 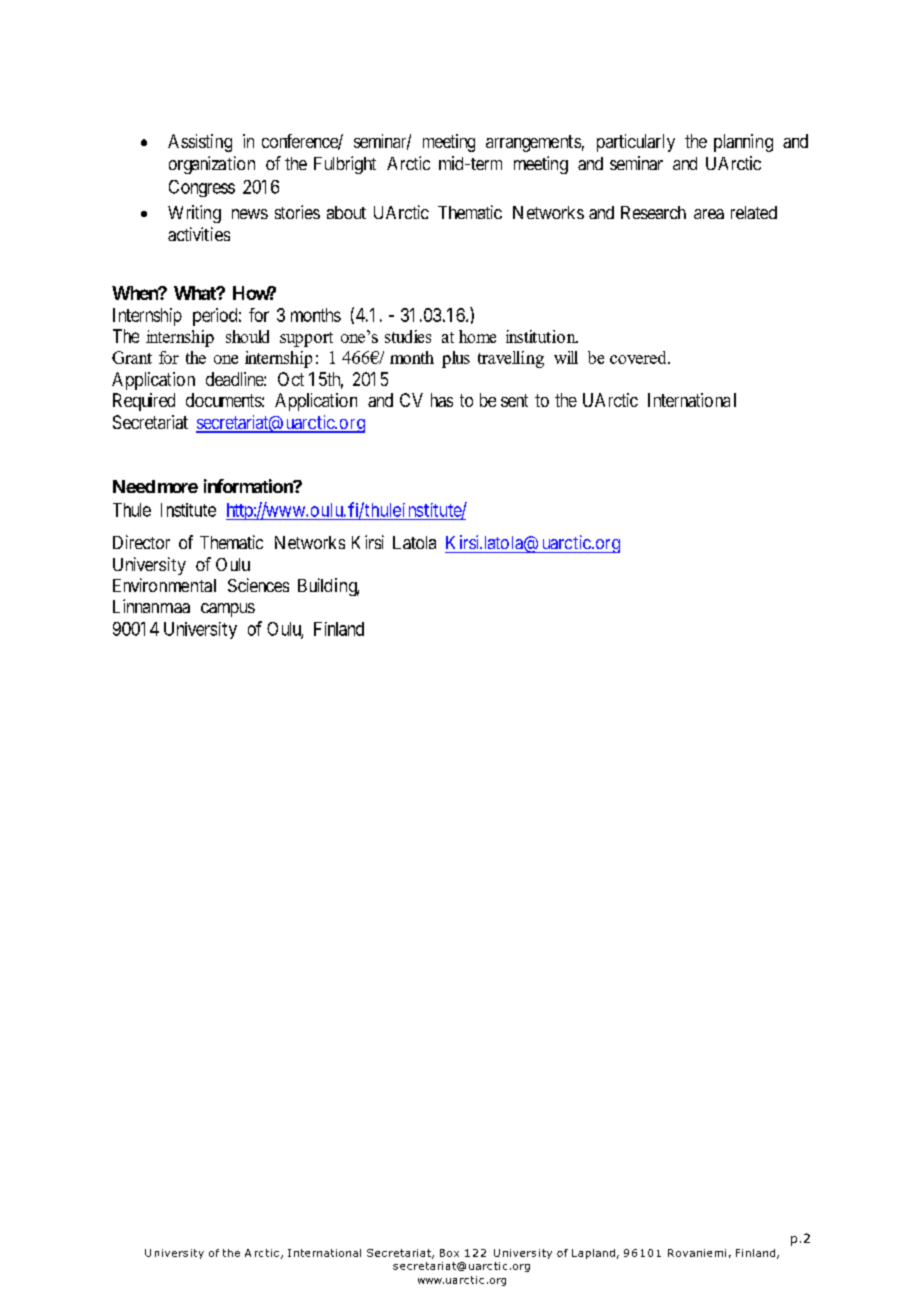 What do you see at coordinates (697, 1253) in the page?
I see `Rovaniemi` at bounding box center [697, 1253].
